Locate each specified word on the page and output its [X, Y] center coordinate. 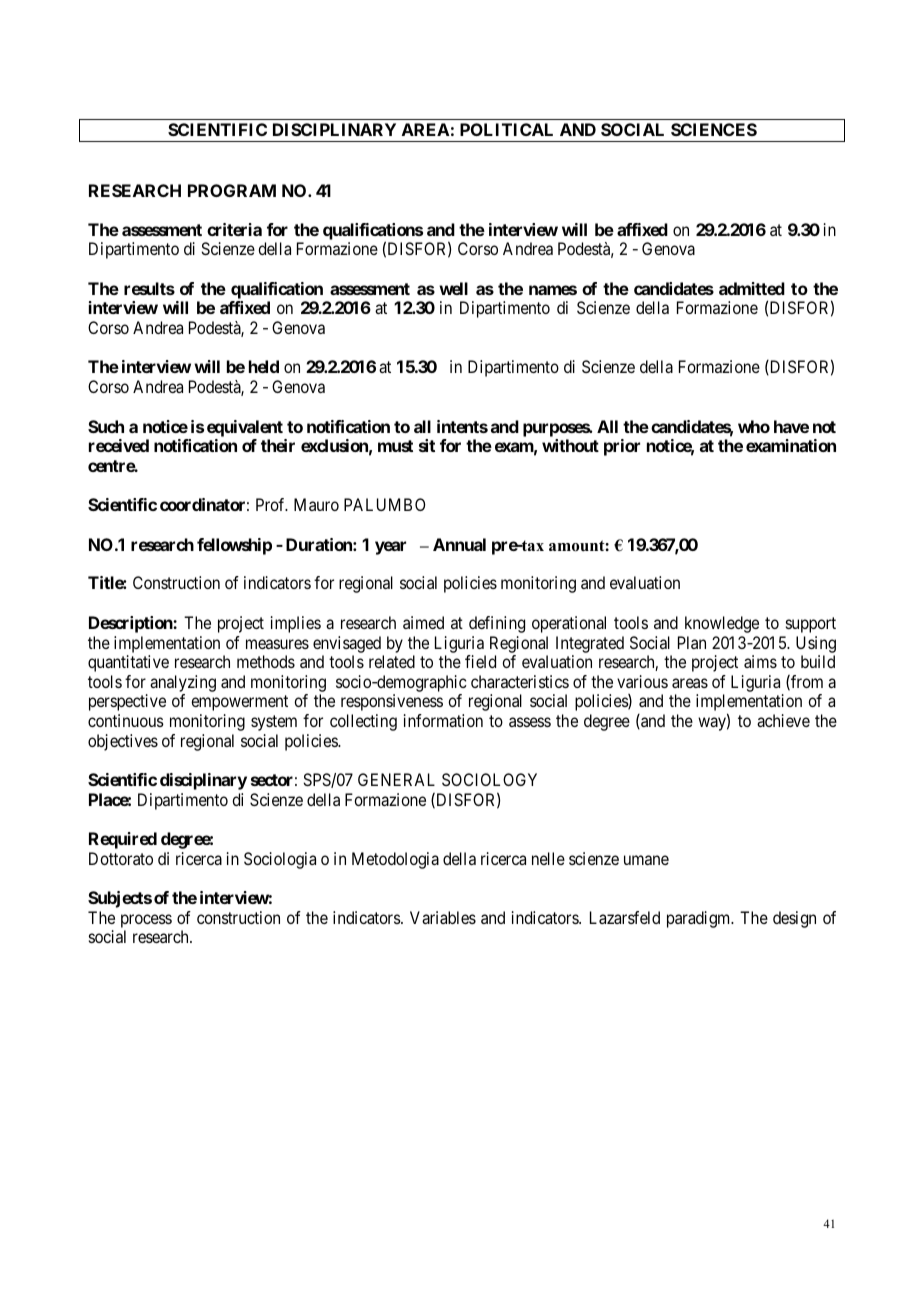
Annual [459, 544]
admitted [752, 288]
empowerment [239, 703]
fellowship [234, 546]
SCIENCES [714, 129]
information [443, 720]
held [264, 366]
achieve [783, 720]
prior [622, 447]
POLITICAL [506, 129]
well [453, 288]
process [146, 921]
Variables [443, 917]
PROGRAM [232, 190]
